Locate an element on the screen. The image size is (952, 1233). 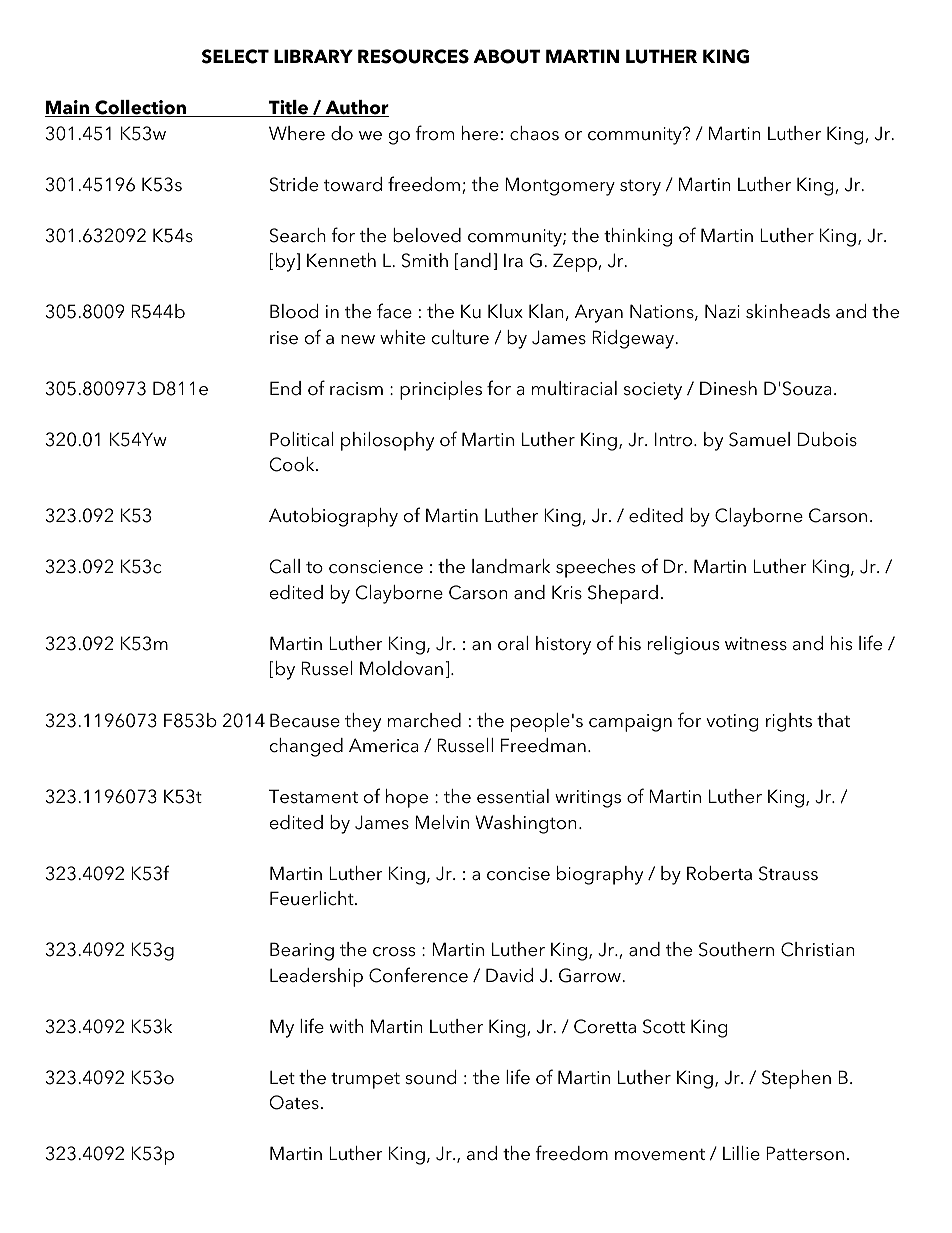
Dinesh is located at coordinates (728, 388).
